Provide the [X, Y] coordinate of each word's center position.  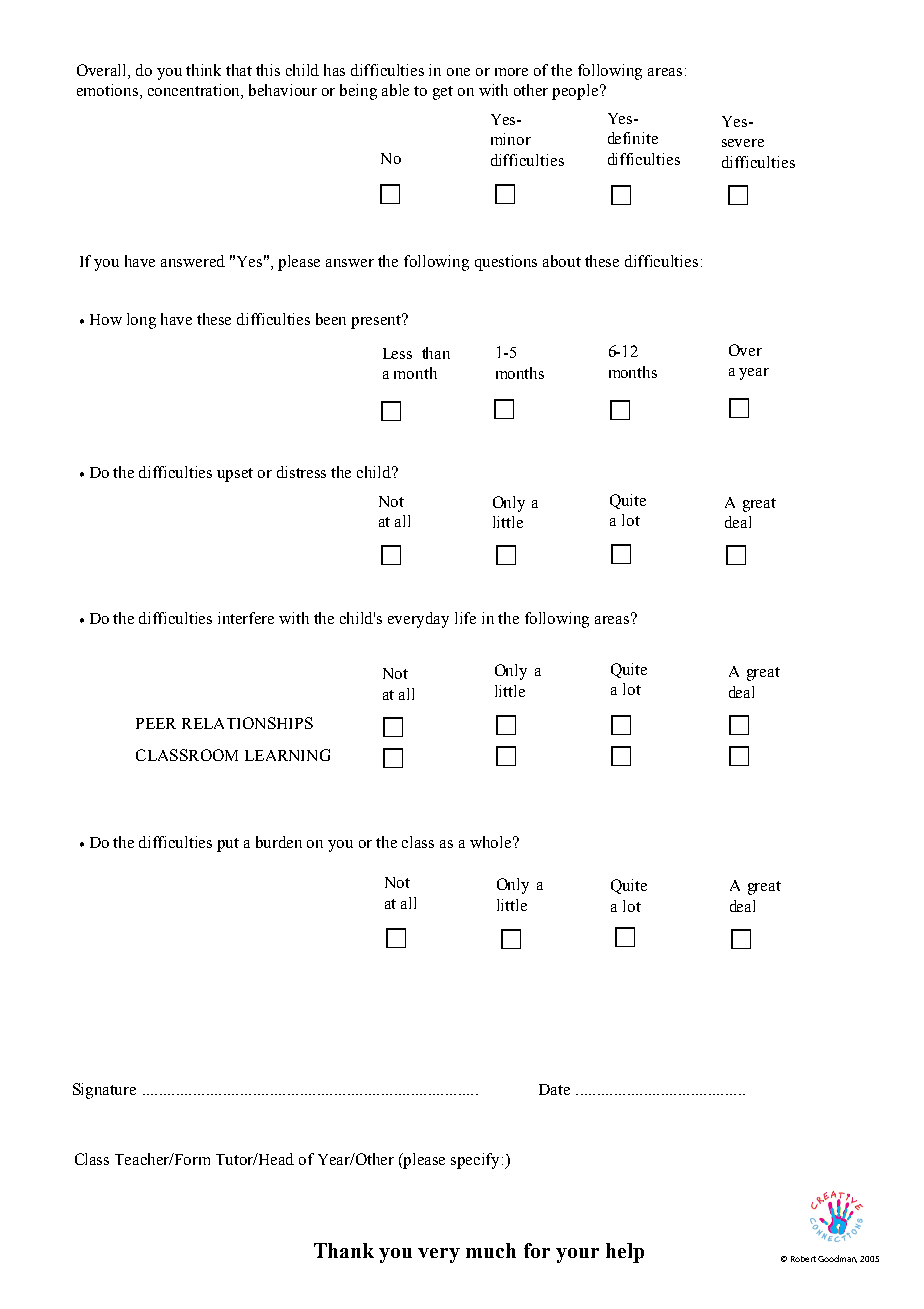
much [491, 1250]
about [562, 261]
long [141, 321]
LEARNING [287, 755]
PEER [156, 723]
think [203, 70]
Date [554, 1089]
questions [506, 263]
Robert [803, 1259]
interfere [246, 618]
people [576, 92]
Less [397, 353]
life [465, 618]
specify [477, 1161]
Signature [104, 1091]
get [443, 93]
